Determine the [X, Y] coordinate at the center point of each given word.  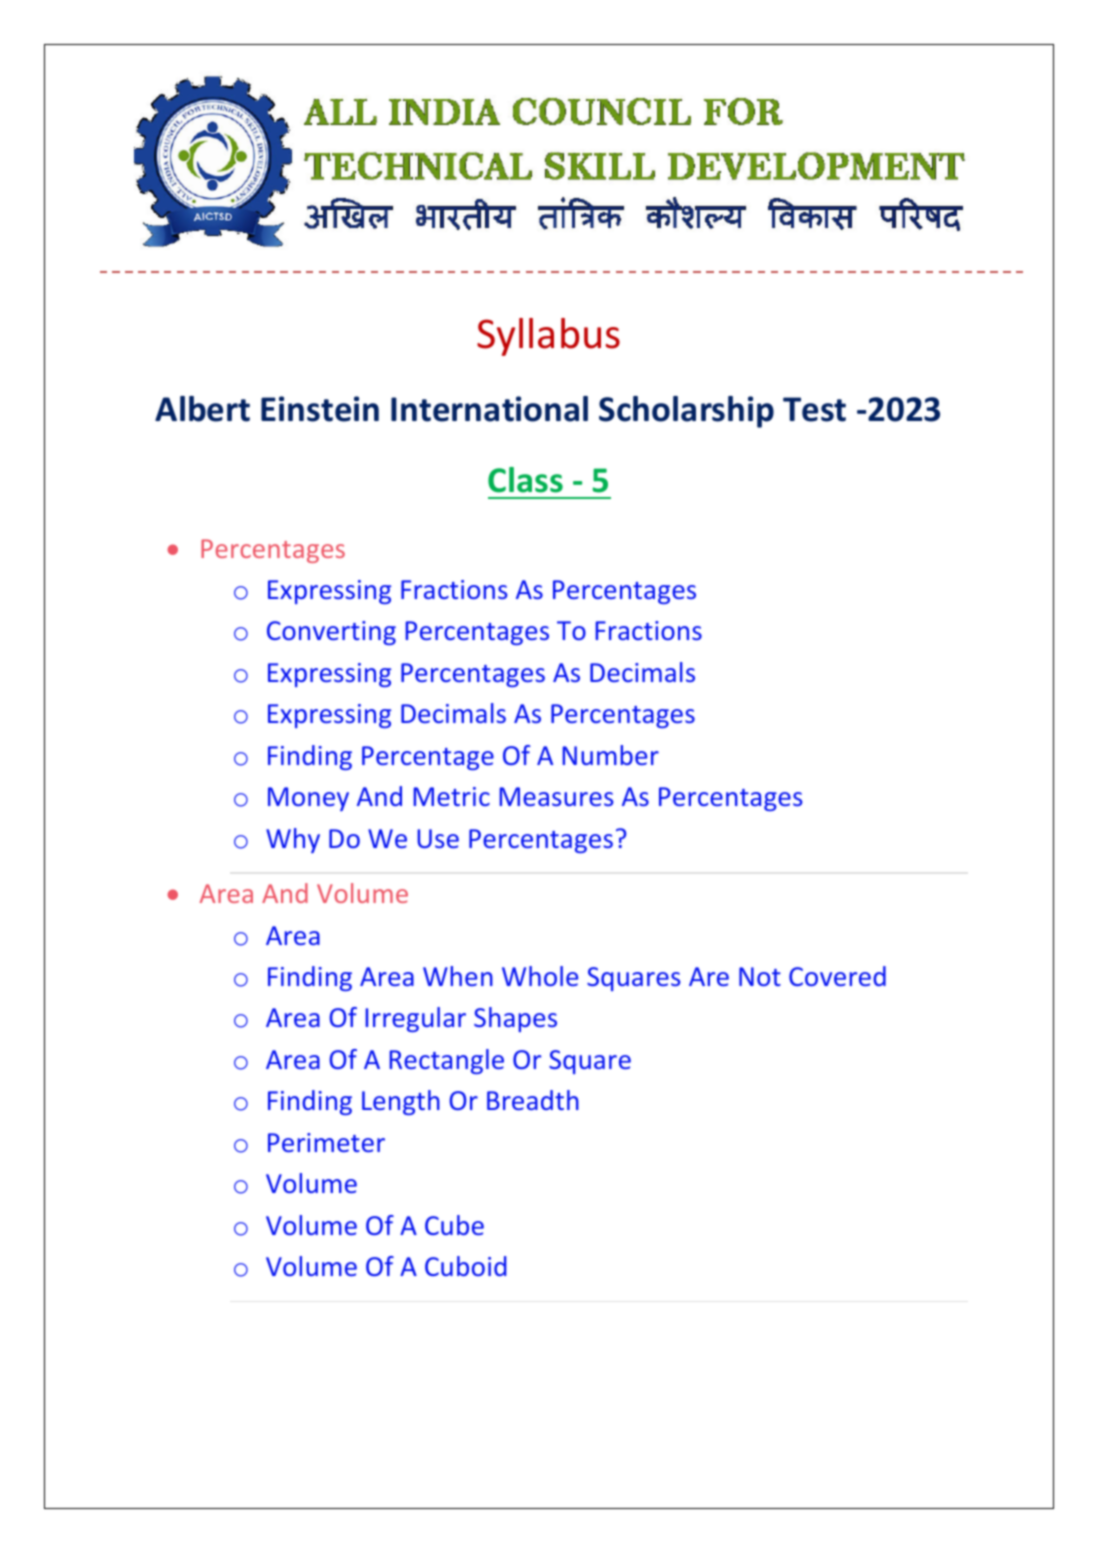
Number [610, 755]
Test [814, 409]
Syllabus [548, 337]
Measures [556, 796]
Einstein [320, 409]
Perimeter [326, 1142]
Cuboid [466, 1266]
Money [308, 799]
